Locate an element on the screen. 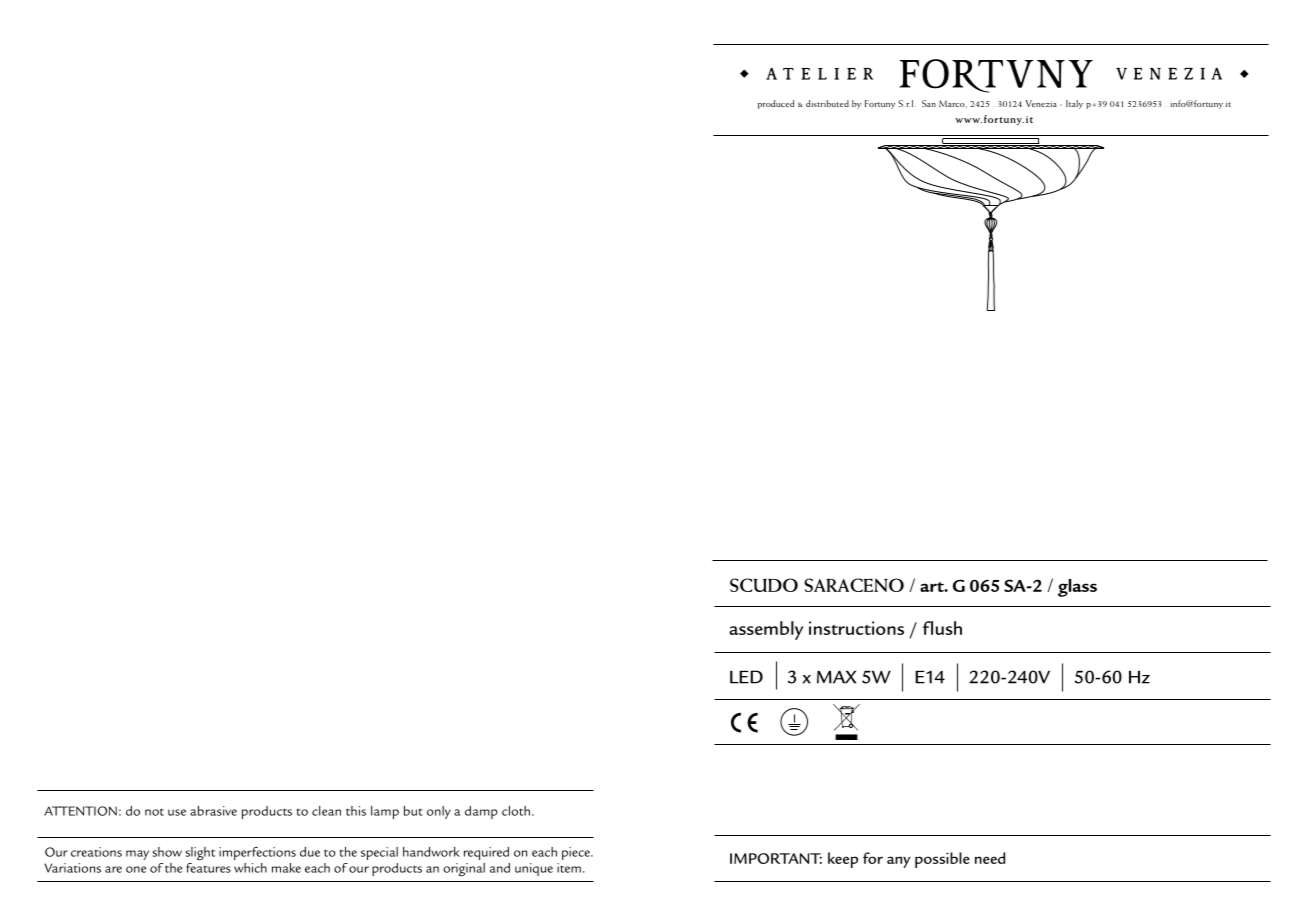  assembly is located at coordinates (766, 630).
